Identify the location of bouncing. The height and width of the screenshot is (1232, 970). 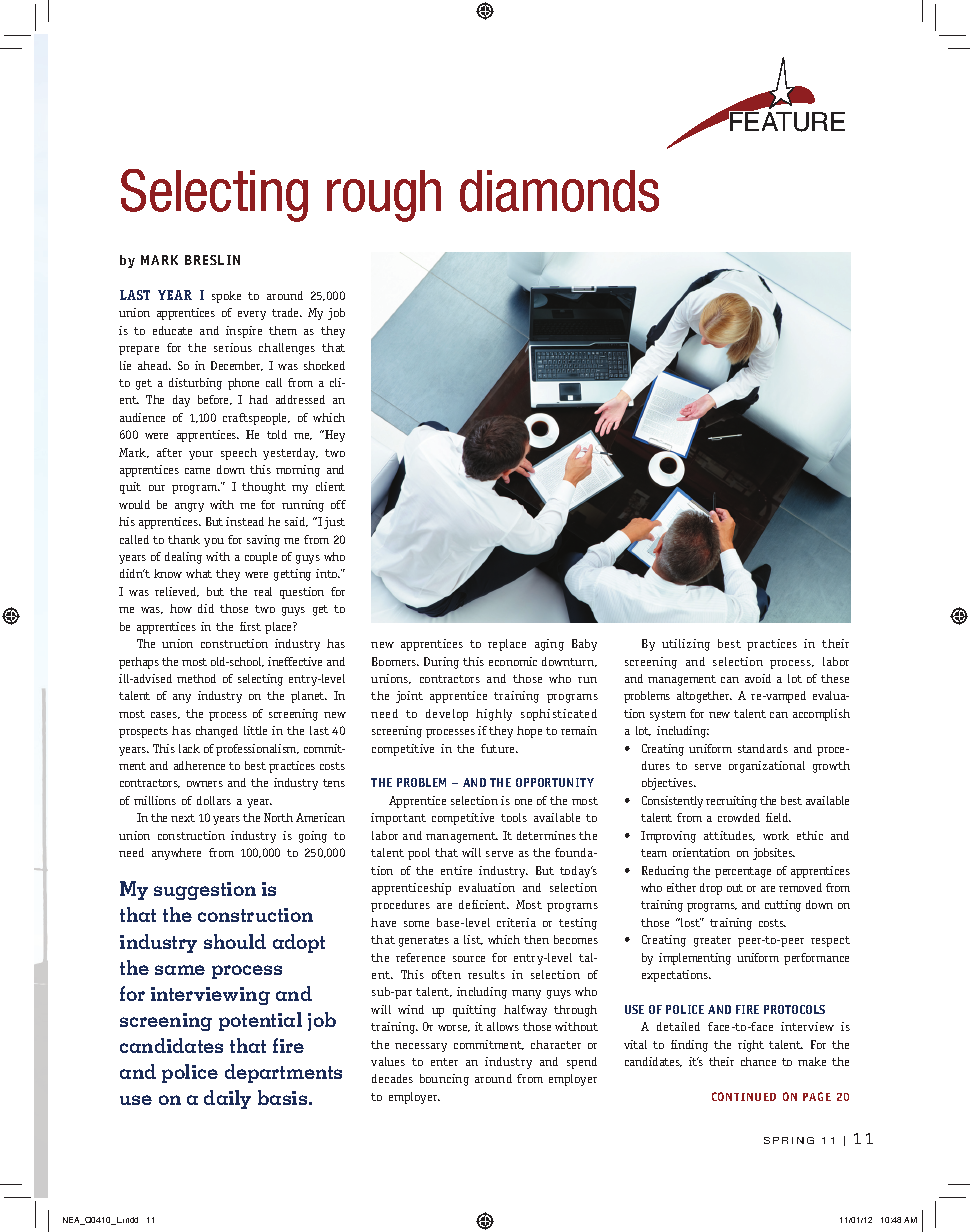
(444, 1080).
